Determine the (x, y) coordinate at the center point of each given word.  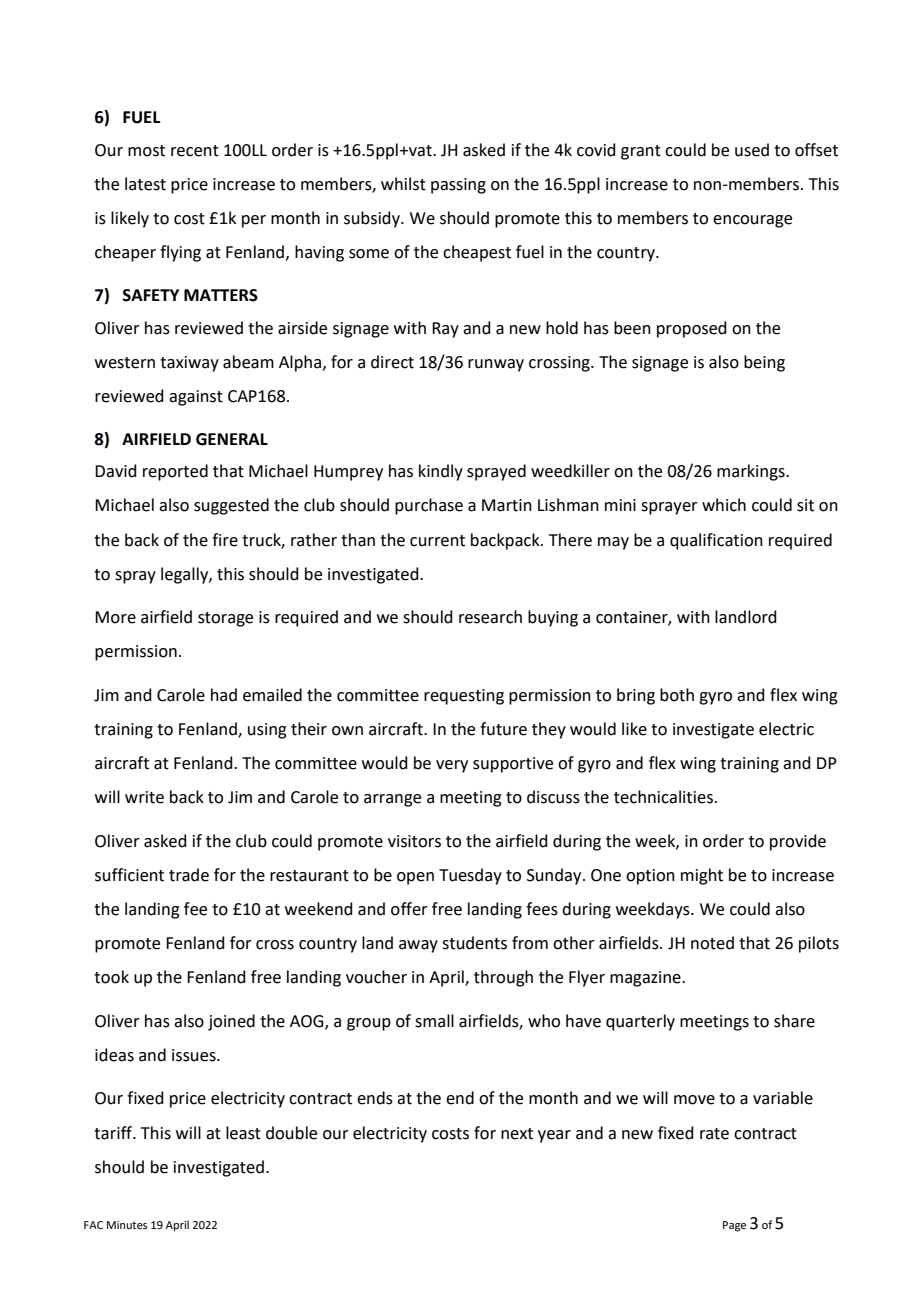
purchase (429, 506)
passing (458, 186)
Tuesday (470, 876)
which (724, 505)
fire (225, 540)
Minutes (127, 1225)
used (752, 150)
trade (189, 875)
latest (145, 184)
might (702, 876)
